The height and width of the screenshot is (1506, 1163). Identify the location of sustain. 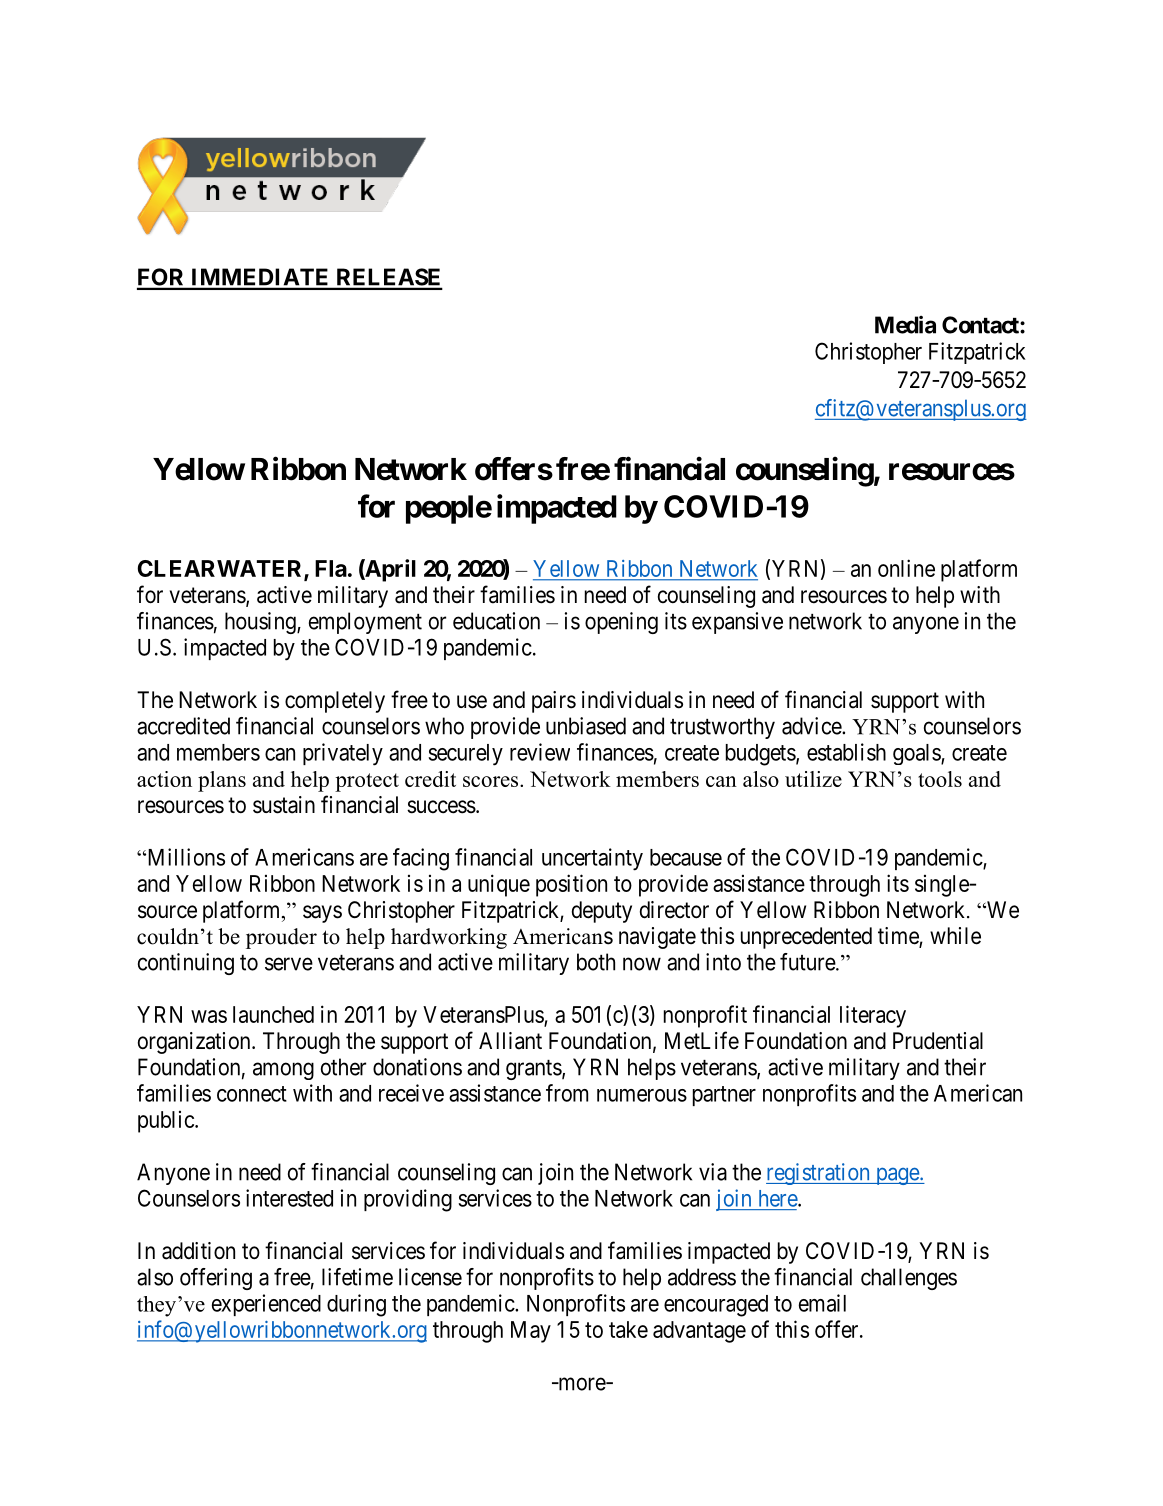
(284, 805).
